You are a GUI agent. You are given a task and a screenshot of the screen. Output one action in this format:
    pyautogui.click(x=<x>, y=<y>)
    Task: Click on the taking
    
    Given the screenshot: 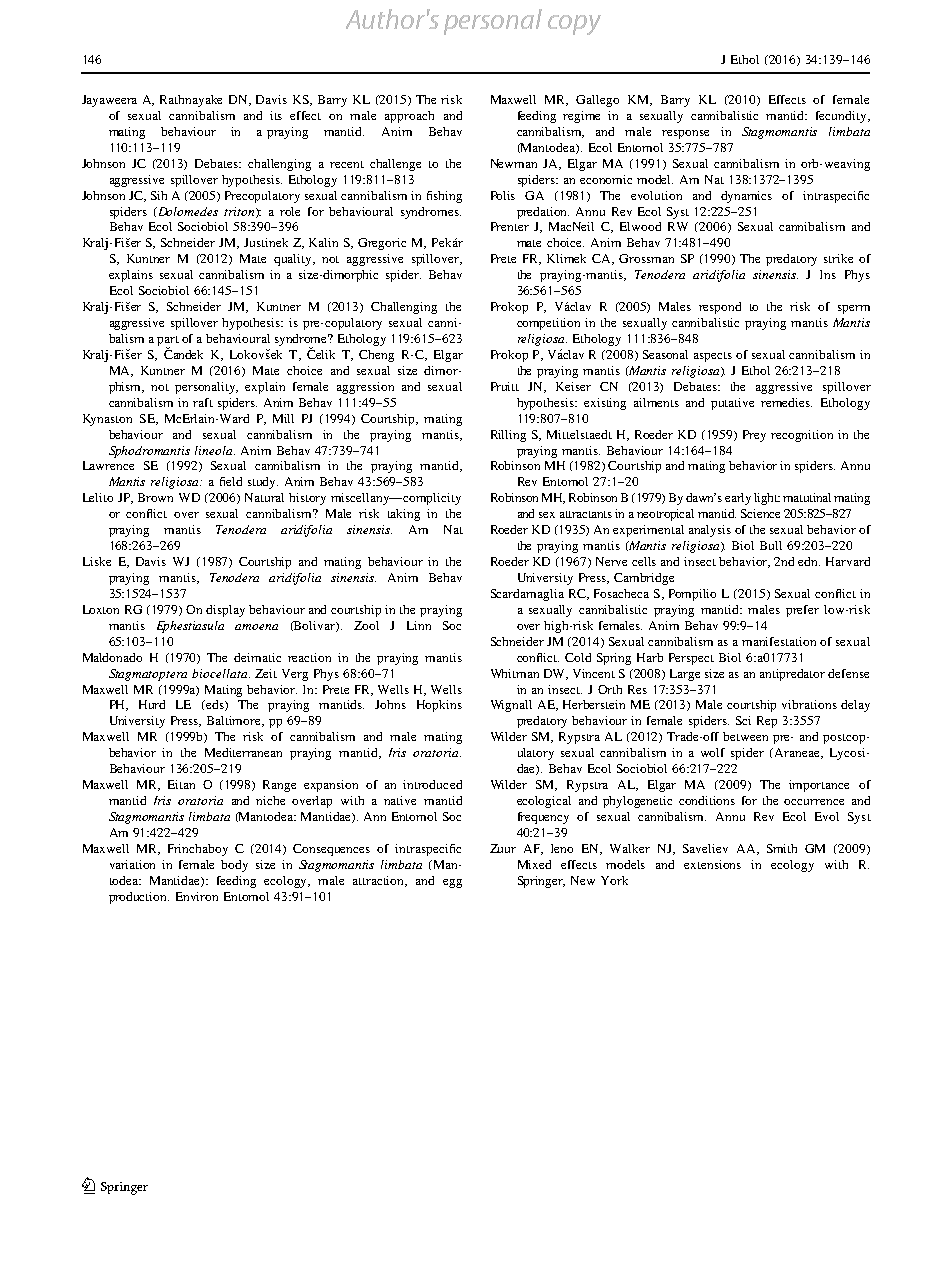 What is the action you would take?
    pyautogui.click(x=404, y=515)
